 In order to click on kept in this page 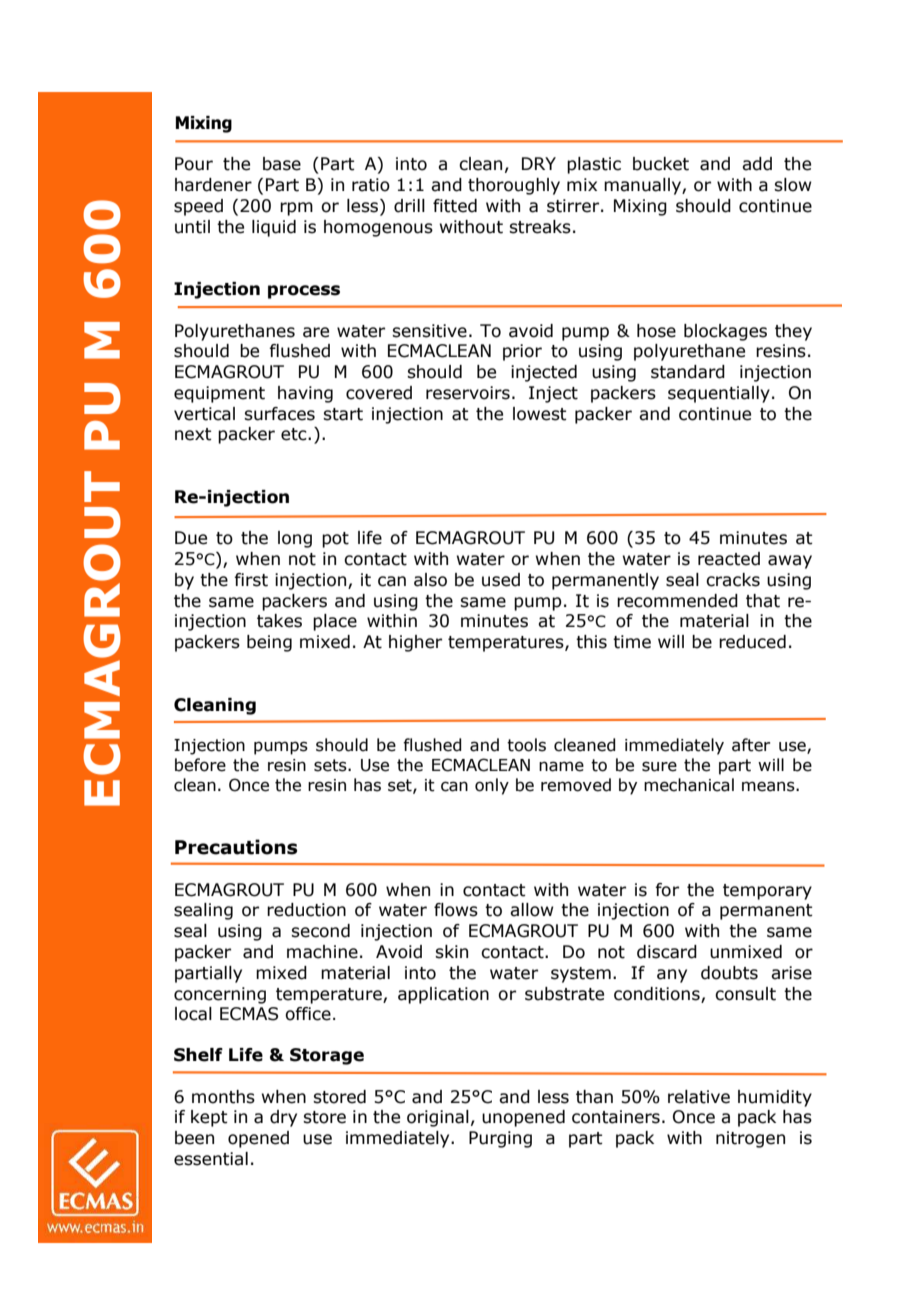, I will do `click(209, 1118)`.
